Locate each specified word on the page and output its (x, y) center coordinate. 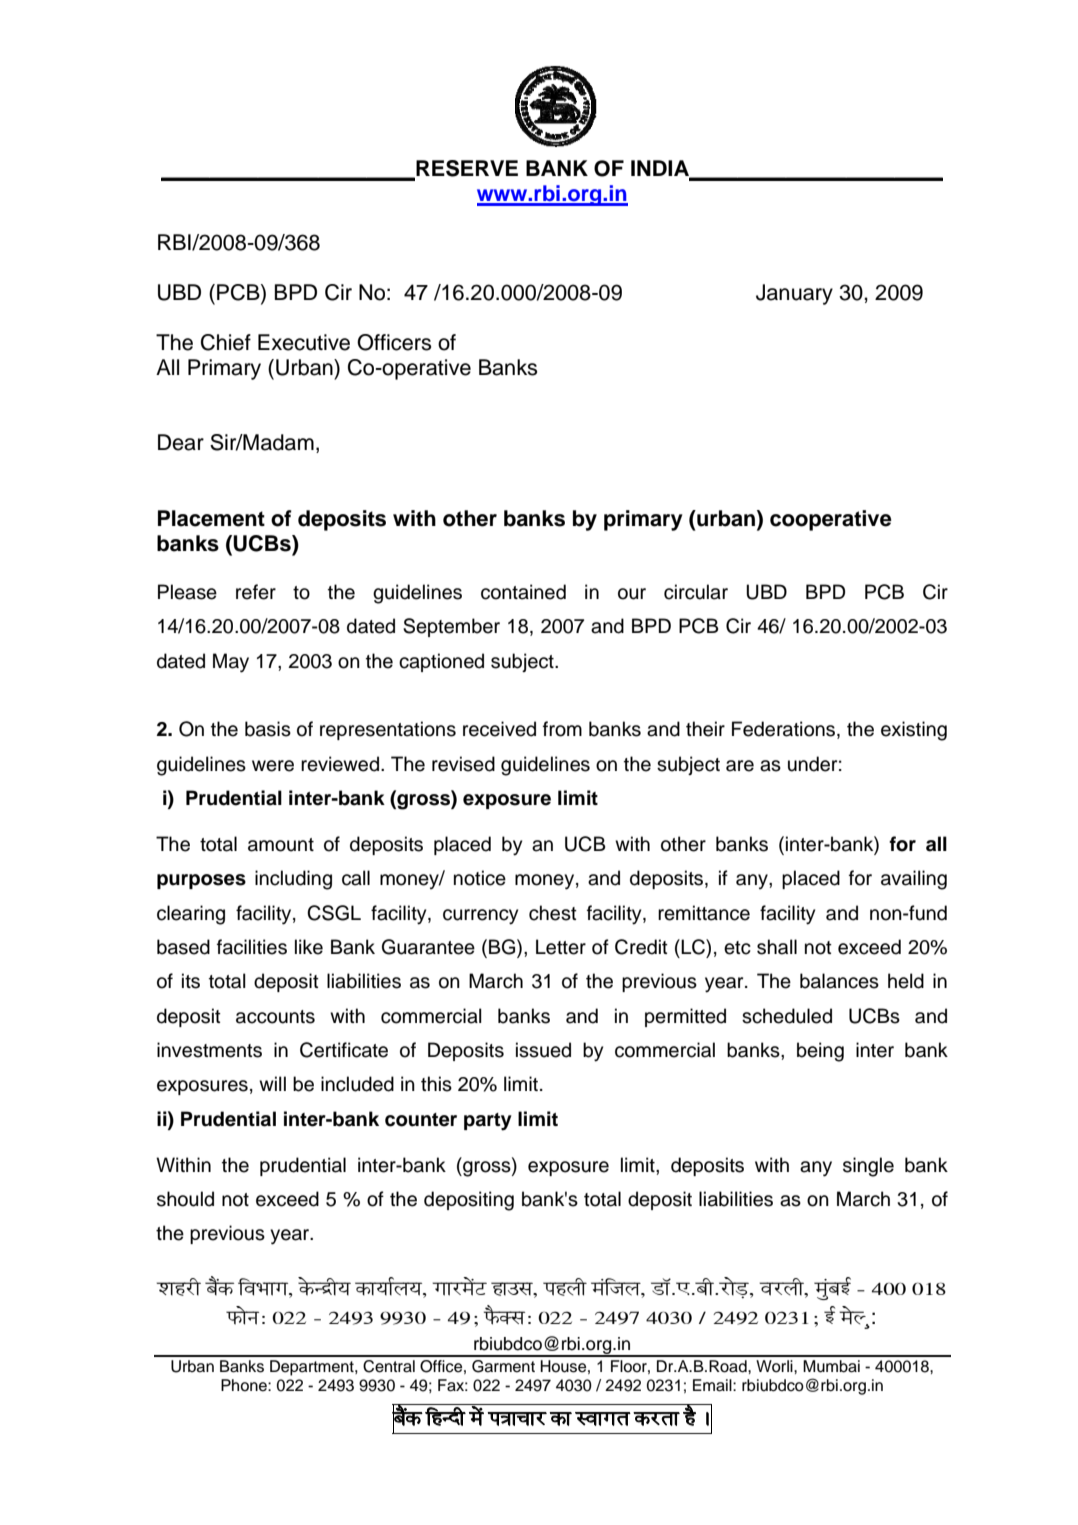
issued (543, 1050)
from (562, 729)
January (794, 294)
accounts (275, 1017)
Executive (304, 342)
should (185, 1199)
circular (696, 592)
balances (839, 981)
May (231, 663)
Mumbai (831, 1366)
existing (914, 731)
